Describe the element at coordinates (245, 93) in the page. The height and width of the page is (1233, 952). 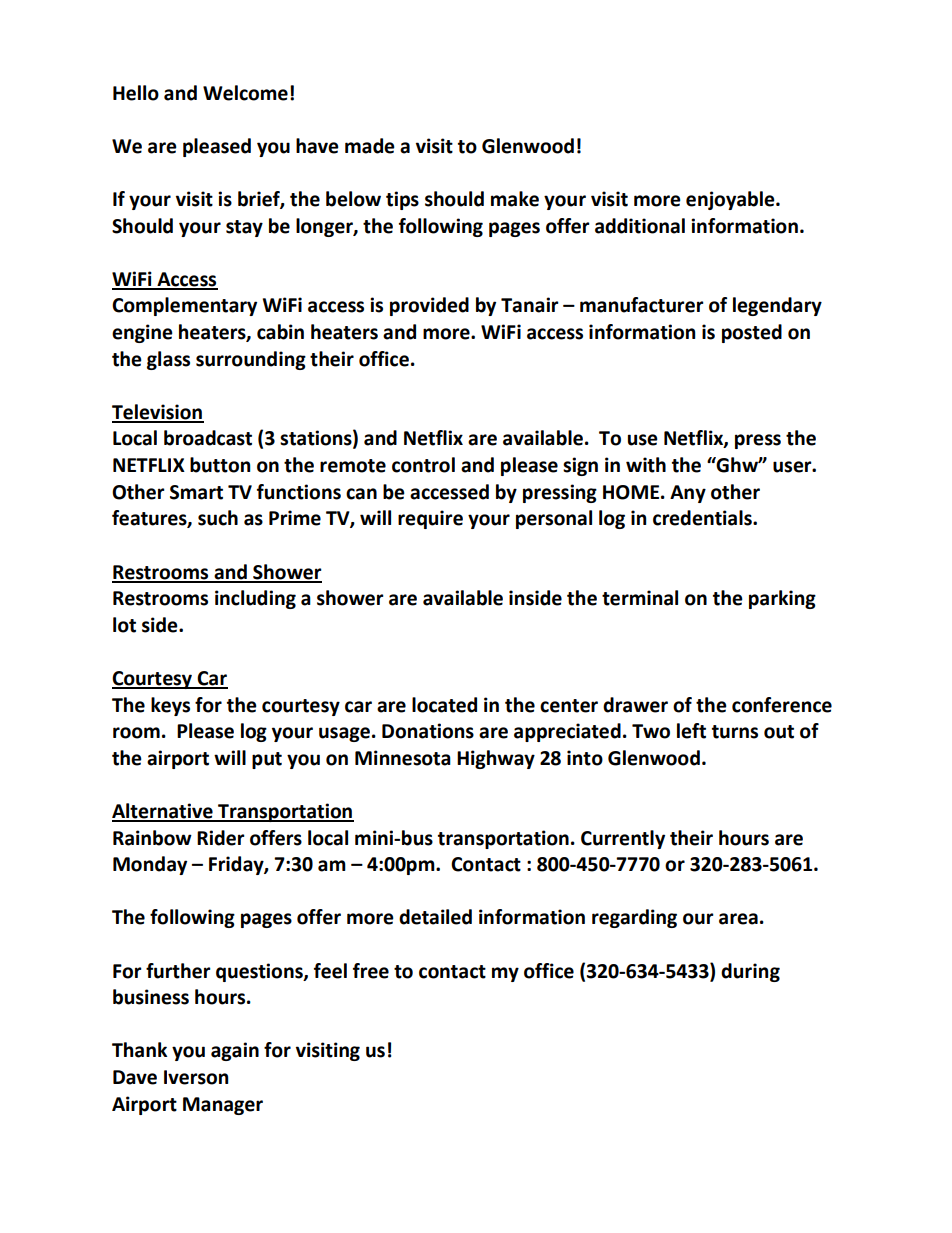
I see `Welcome` at that location.
